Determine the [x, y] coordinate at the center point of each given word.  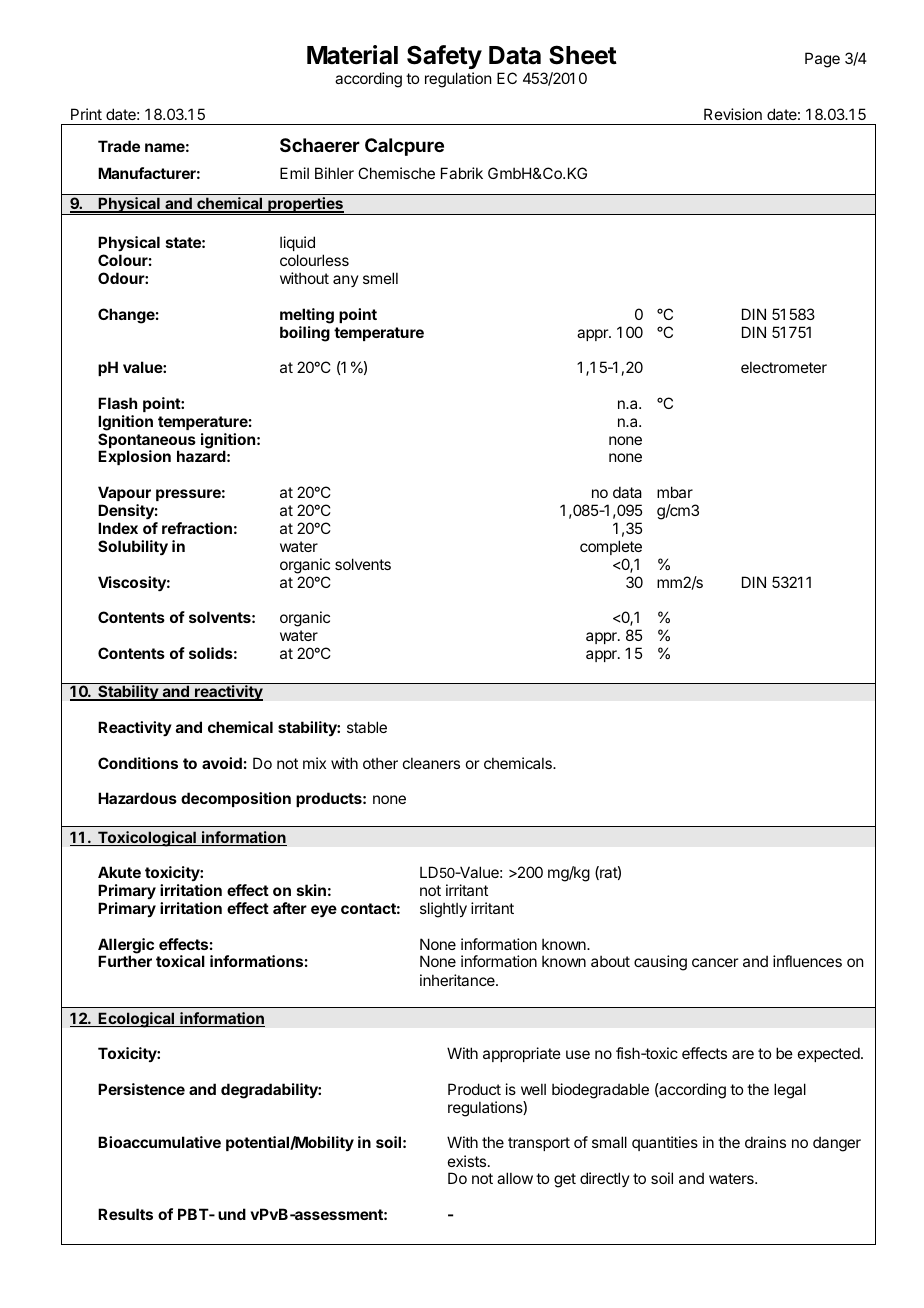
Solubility [133, 547]
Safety [444, 59]
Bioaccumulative [159, 1142]
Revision [733, 114]
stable [367, 727]
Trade [119, 146]
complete [611, 547]
